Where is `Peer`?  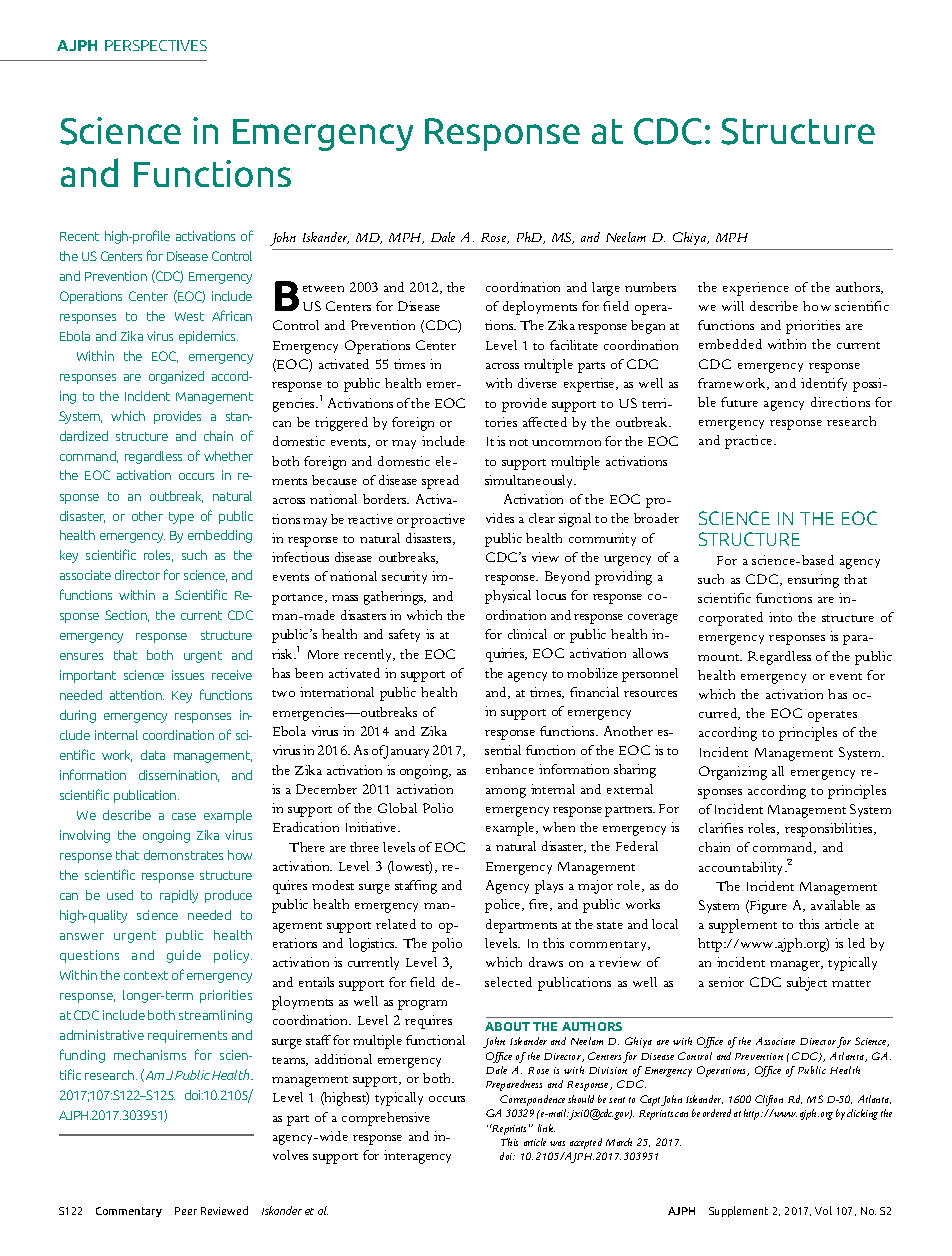
Peer is located at coordinates (186, 1211).
